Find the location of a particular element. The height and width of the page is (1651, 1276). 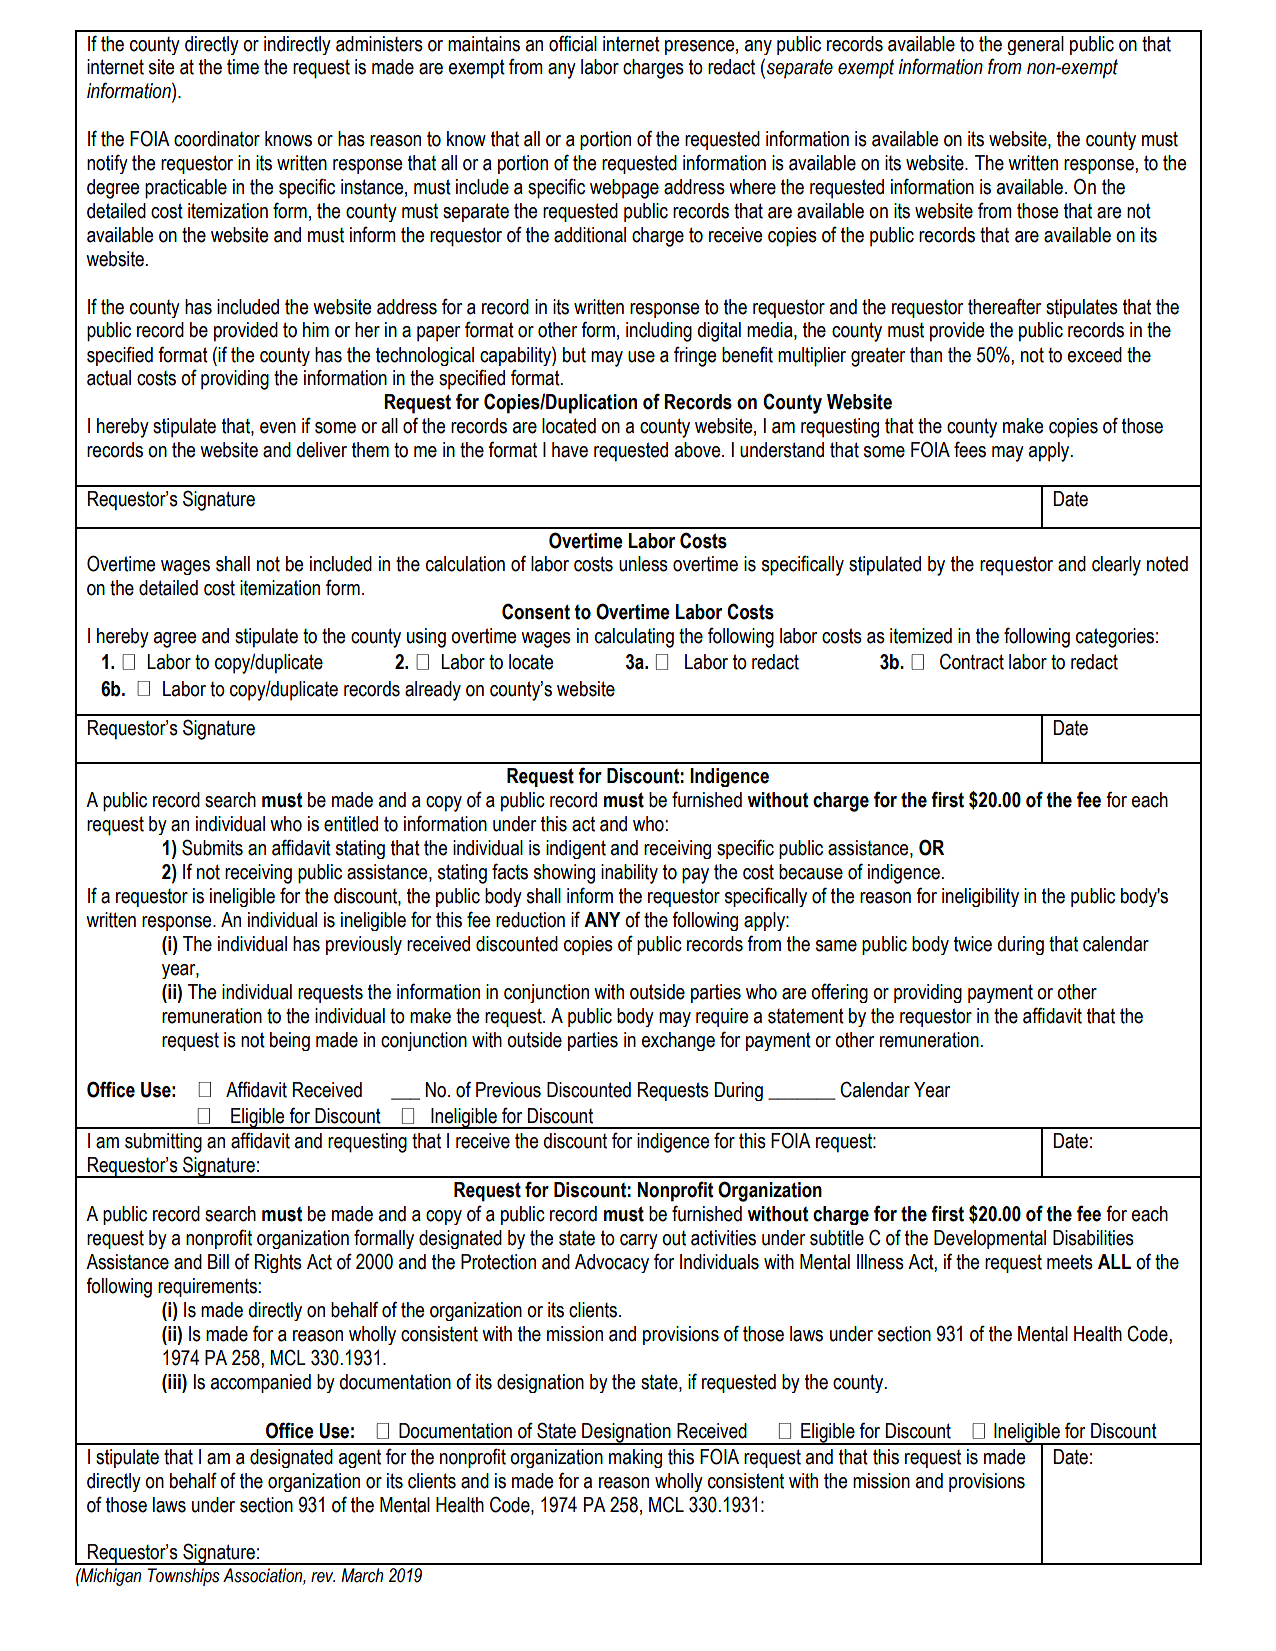

exchange is located at coordinates (678, 1041).
